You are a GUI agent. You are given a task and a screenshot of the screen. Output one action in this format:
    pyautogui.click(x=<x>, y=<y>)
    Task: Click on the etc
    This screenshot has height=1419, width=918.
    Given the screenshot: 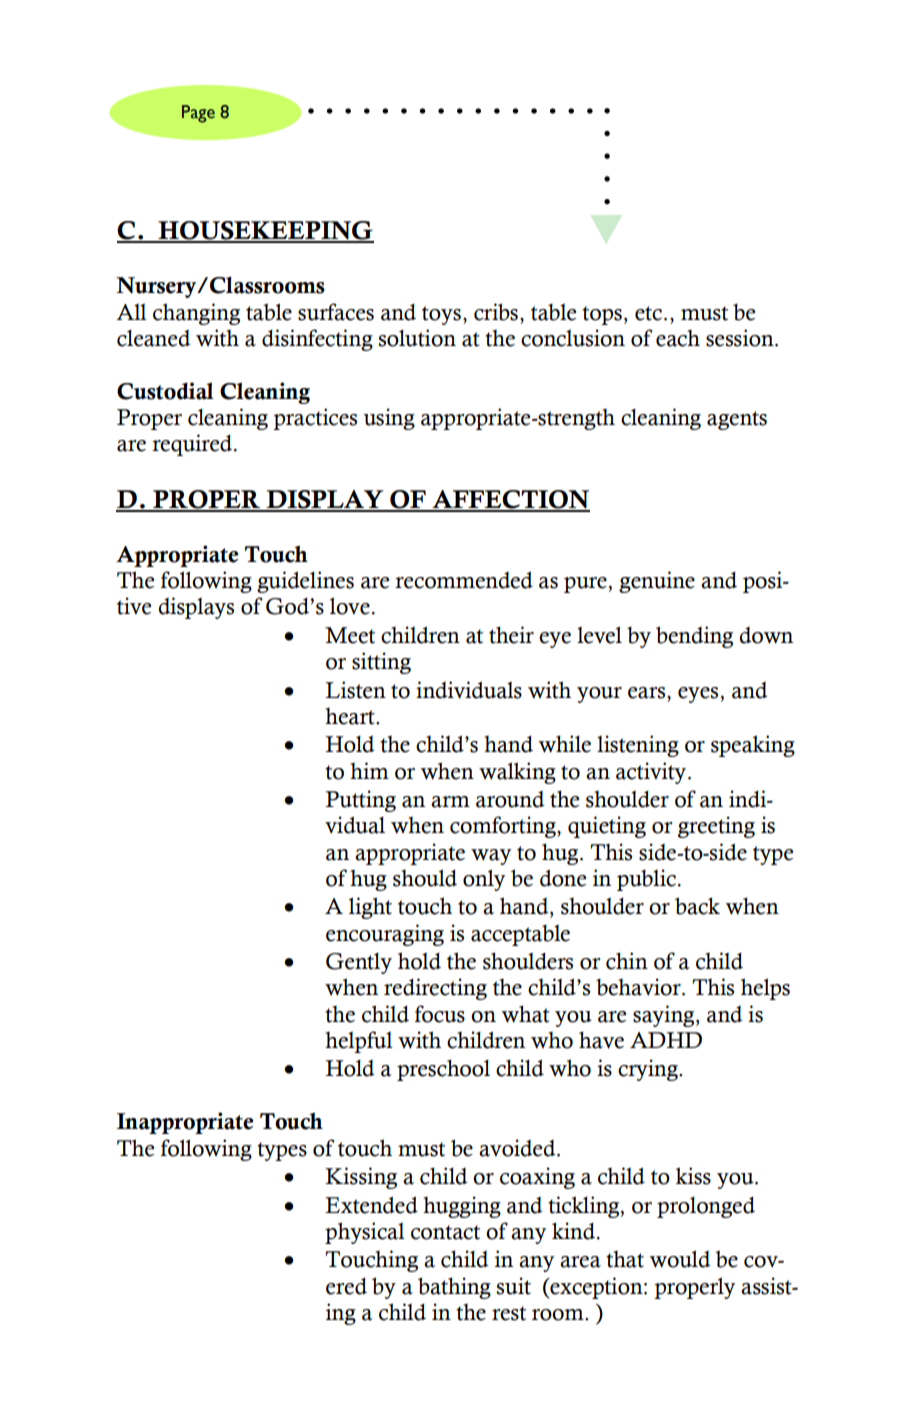 What is the action you would take?
    pyautogui.click(x=648, y=313)
